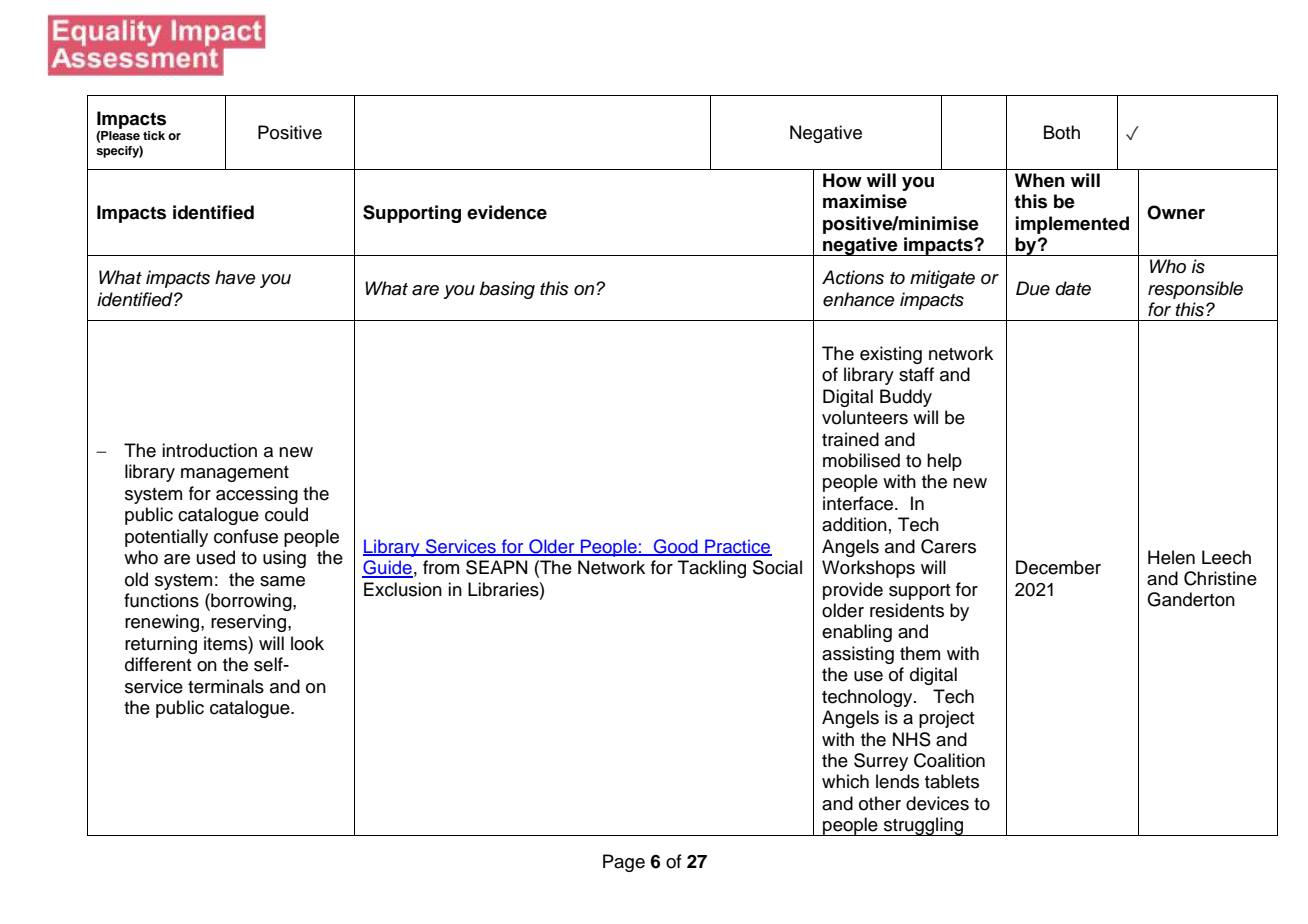  Describe the element at coordinates (248, 623) in the document. I see `reserving` at that location.
